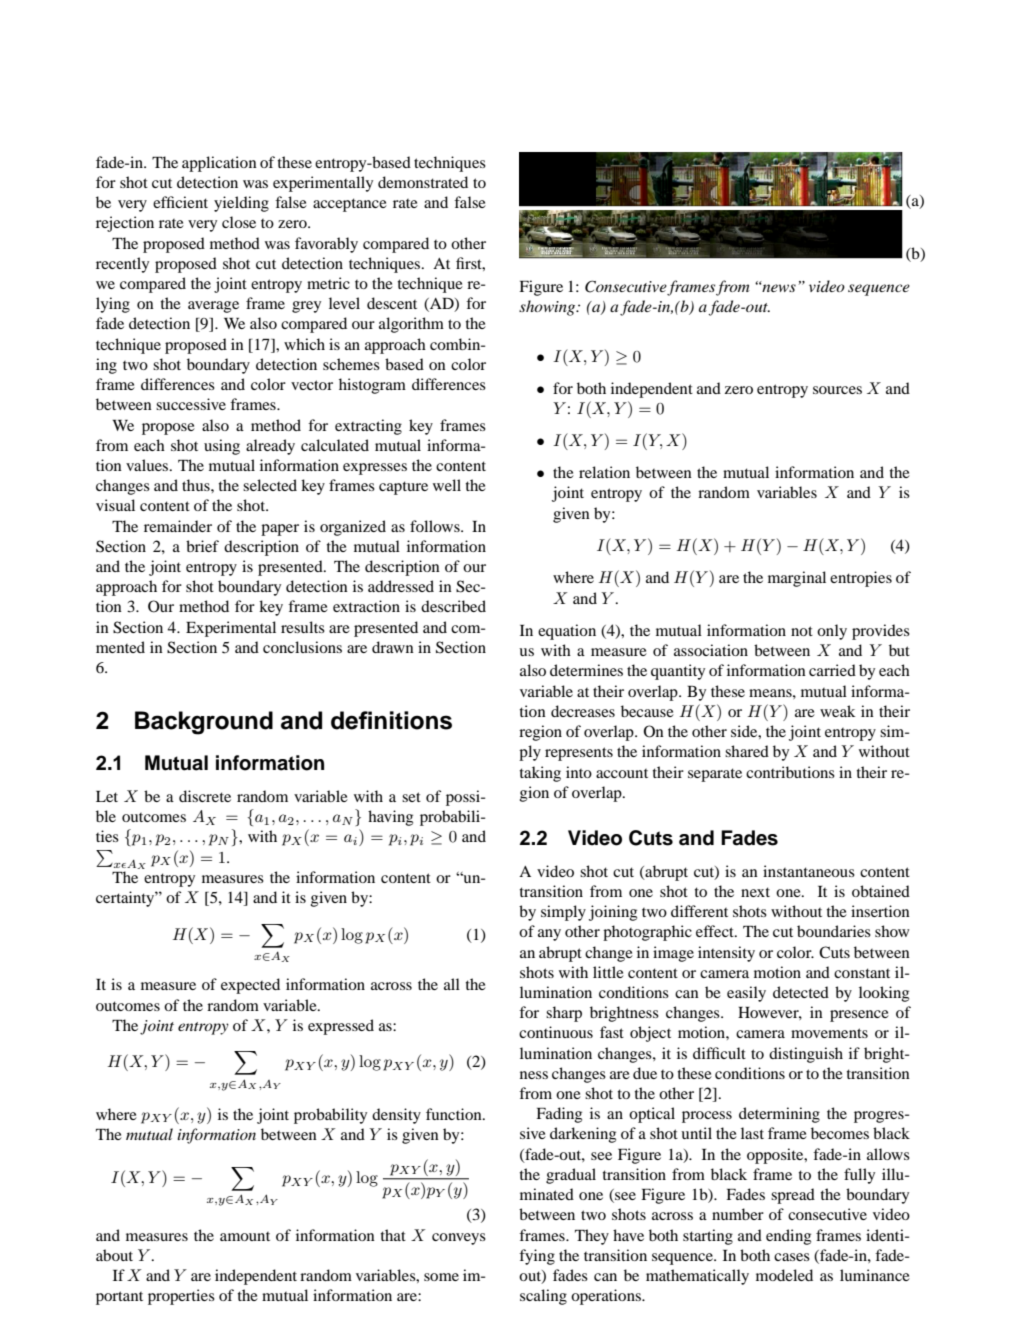  I want to click on descent, so click(392, 303).
